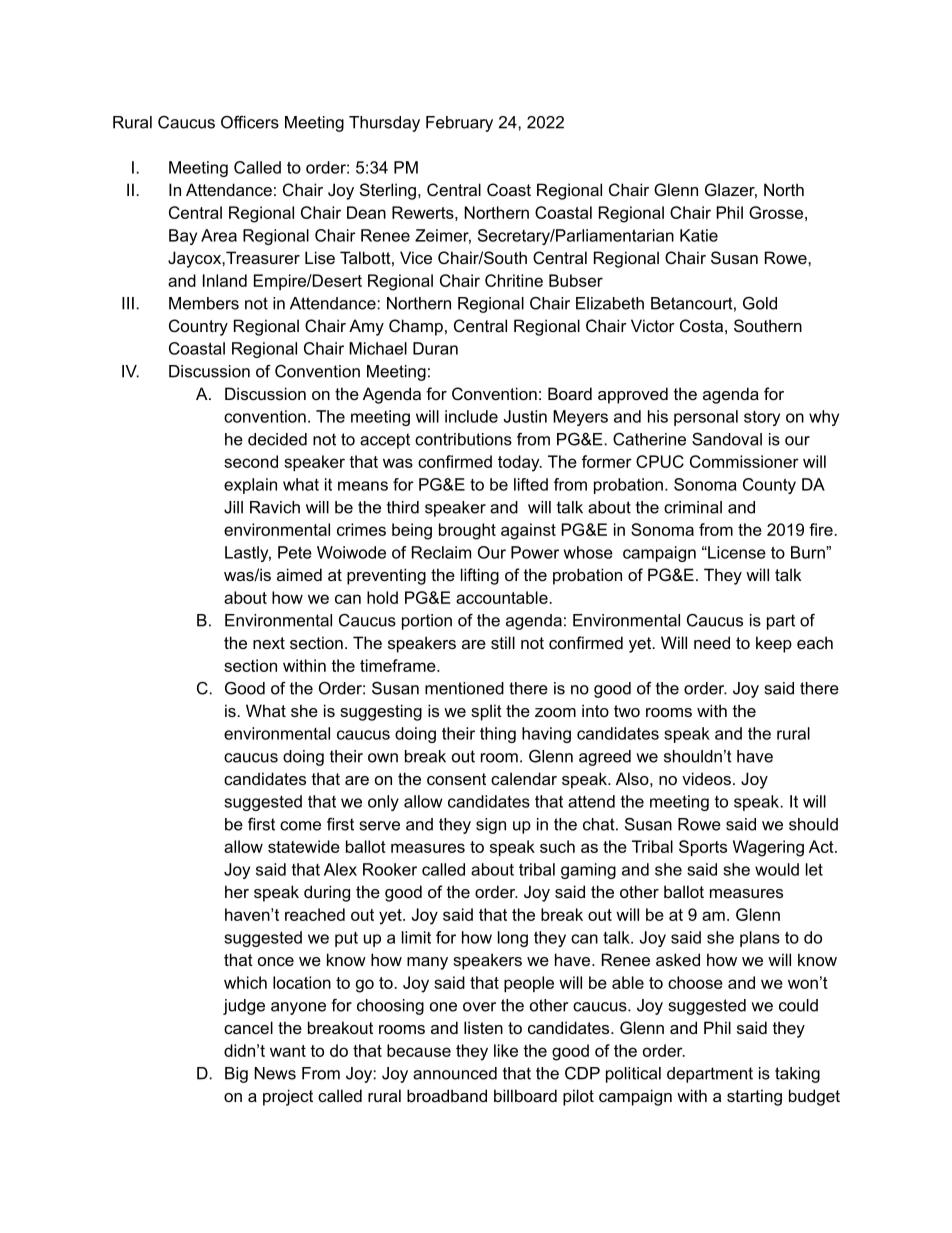  Describe the element at coordinates (459, 124) in the page. I see `February` at that location.
